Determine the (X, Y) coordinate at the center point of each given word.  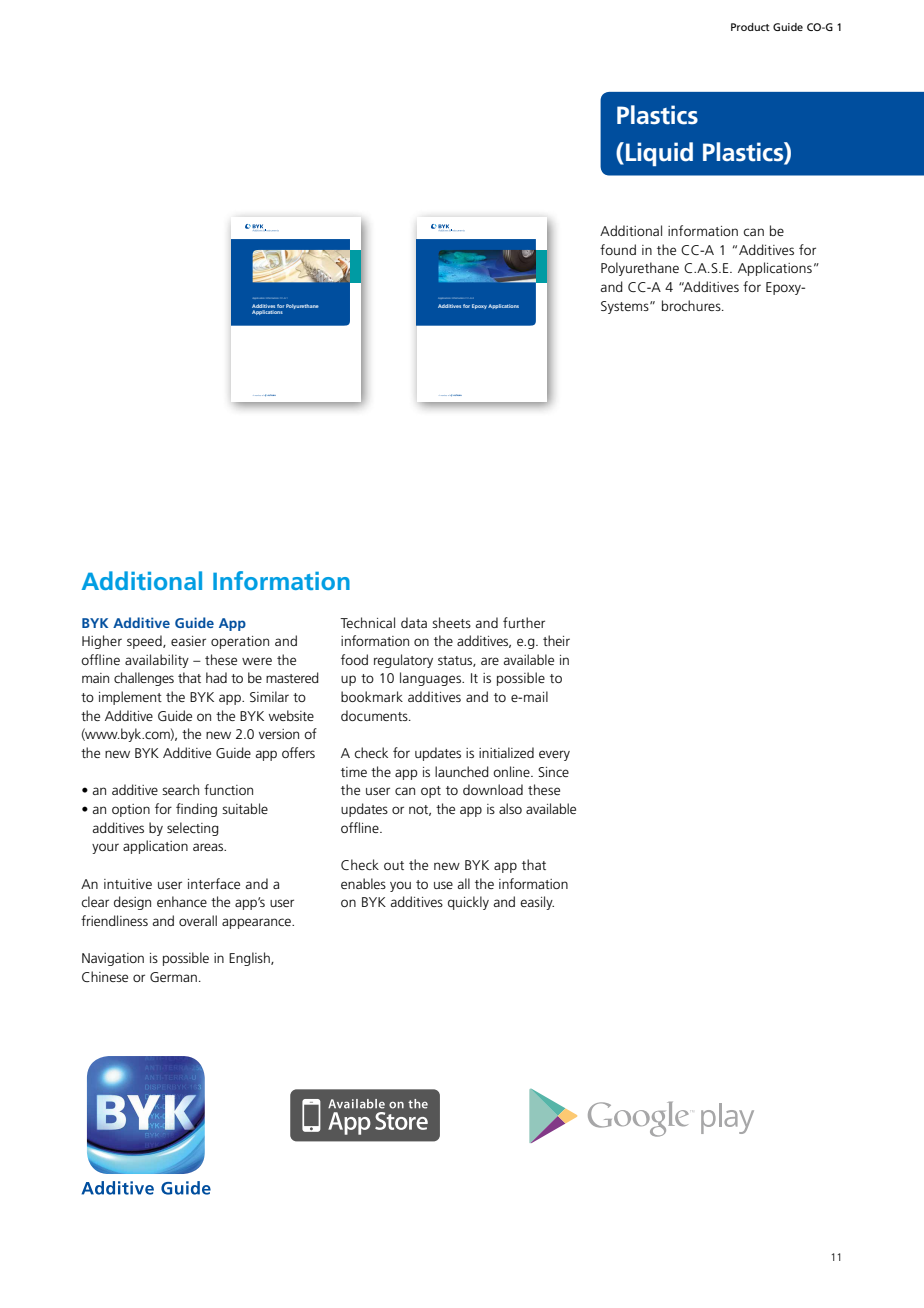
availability (157, 661)
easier (188, 641)
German (173, 977)
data (414, 622)
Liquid (659, 154)
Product (750, 27)
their (556, 640)
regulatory (403, 661)
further (524, 622)
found (618, 249)
